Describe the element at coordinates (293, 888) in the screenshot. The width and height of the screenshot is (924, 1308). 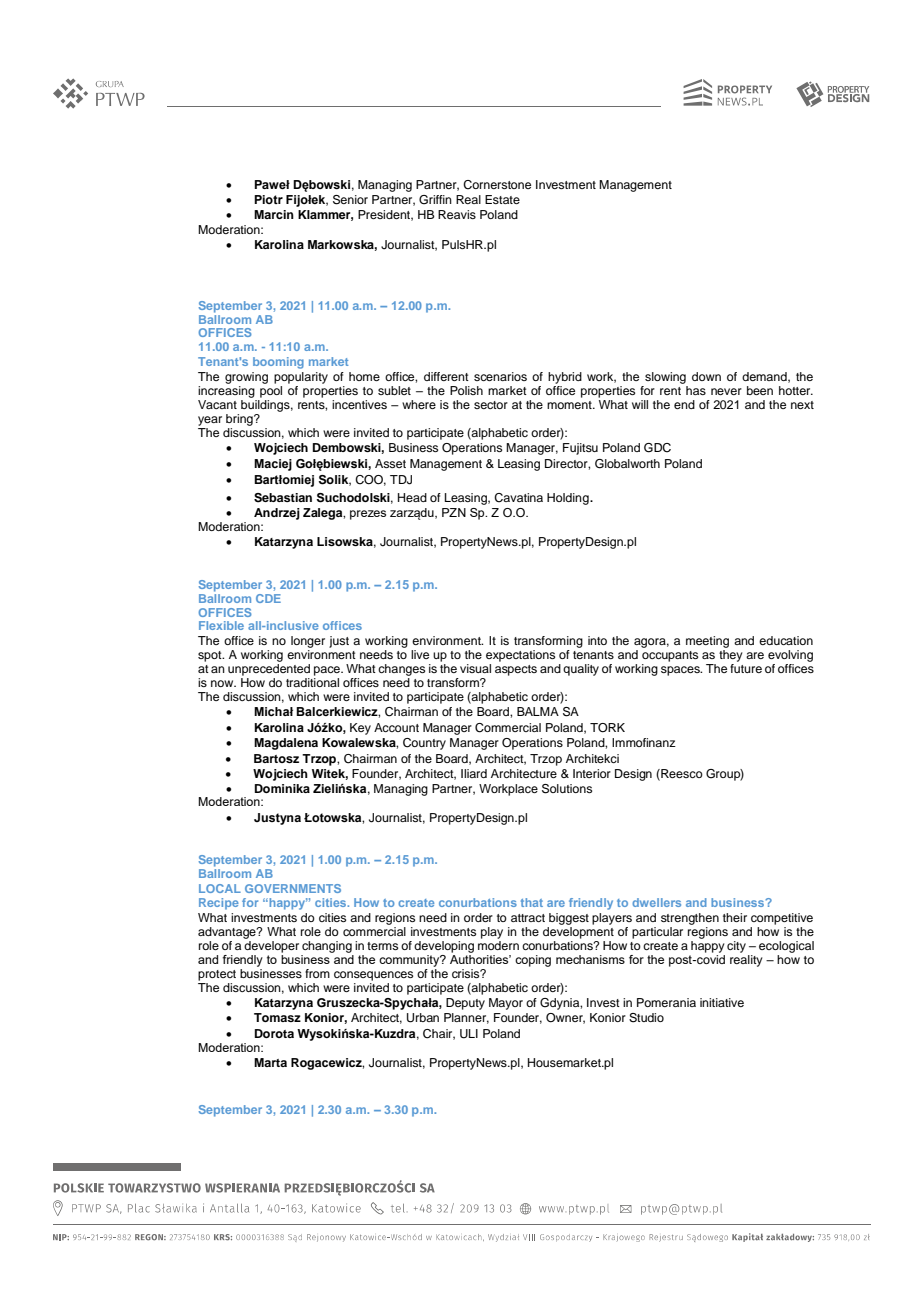
I see `GOVERNMENTS` at that location.
